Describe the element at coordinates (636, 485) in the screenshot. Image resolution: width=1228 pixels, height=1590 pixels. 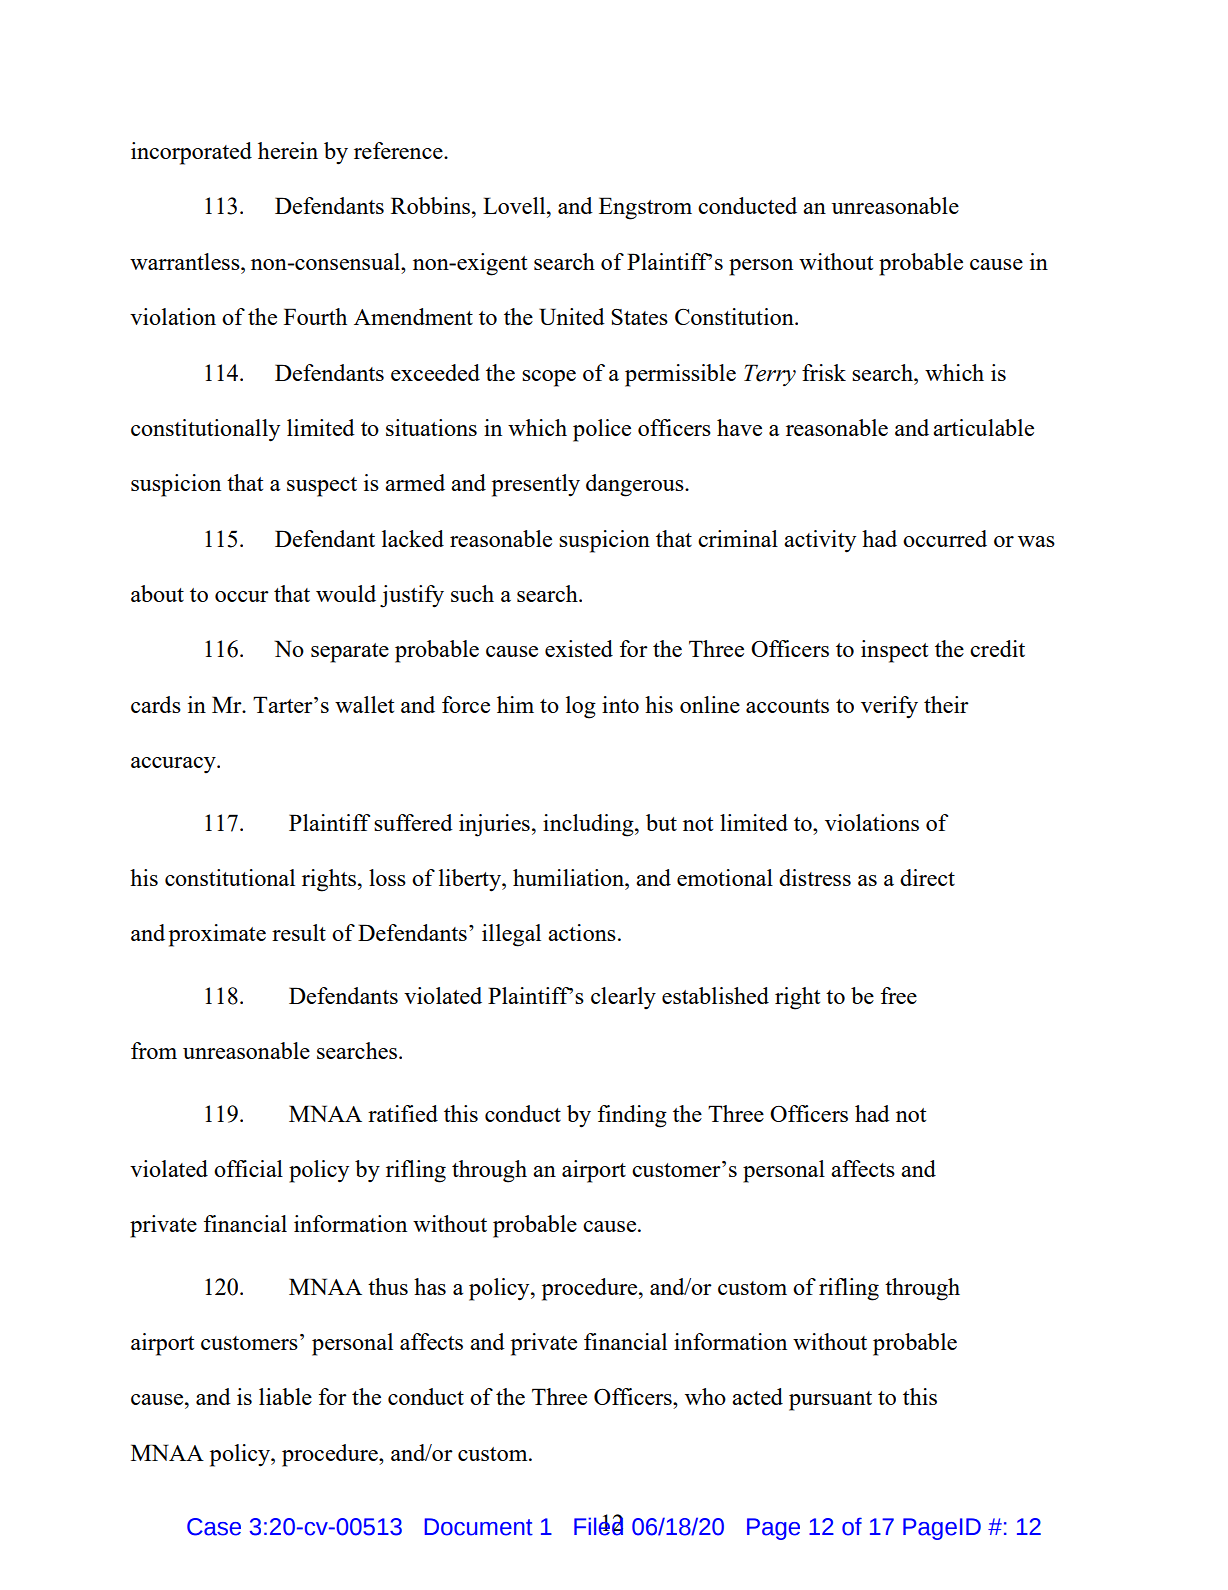
I see `dangerous` at that location.
